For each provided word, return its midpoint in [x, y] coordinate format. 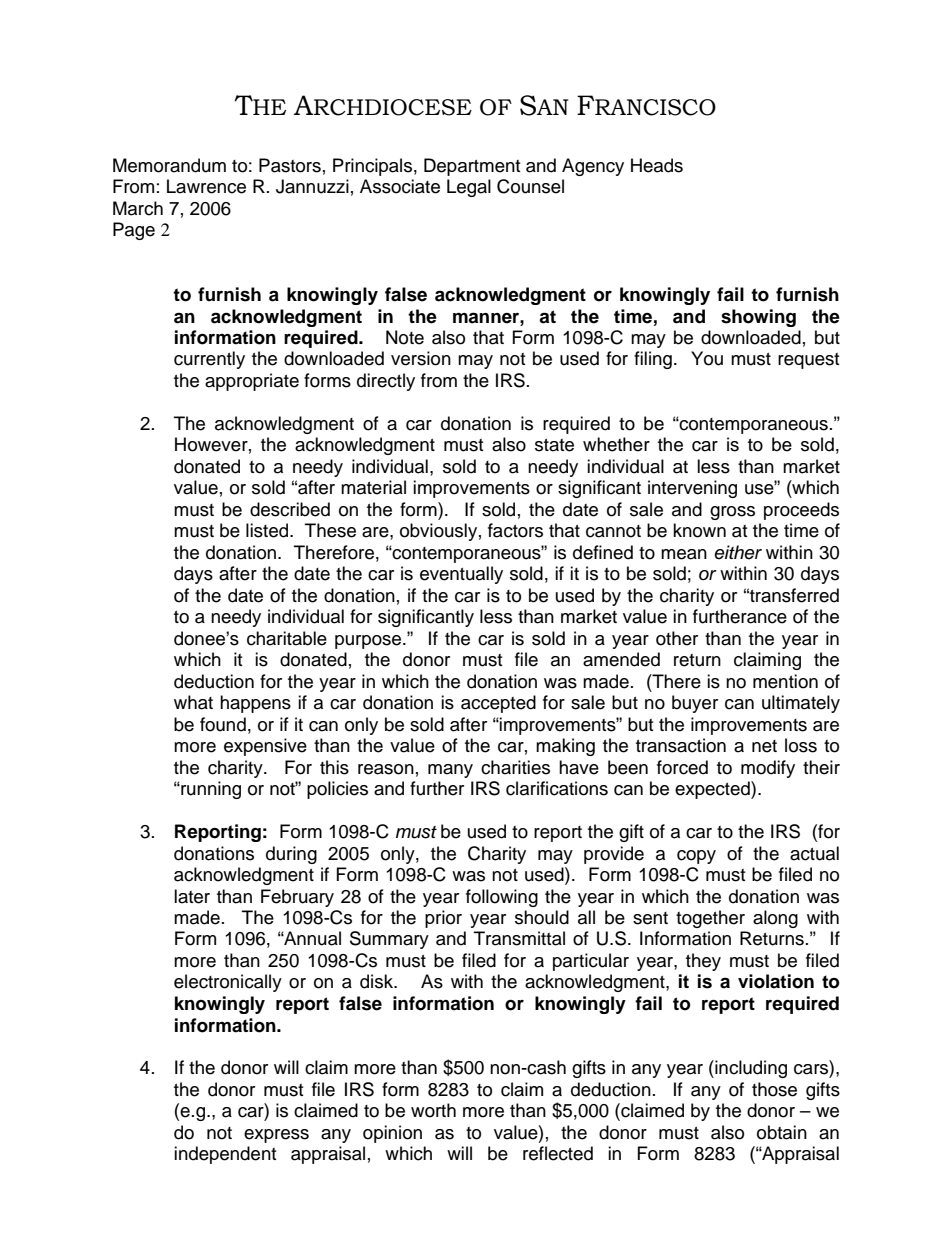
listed [268, 530]
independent [225, 1155]
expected [713, 790]
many [450, 771]
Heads [657, 165]
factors [515, 530]
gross [732, 513]
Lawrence [206, 186]
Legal [469, 188]
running [210, 790]
